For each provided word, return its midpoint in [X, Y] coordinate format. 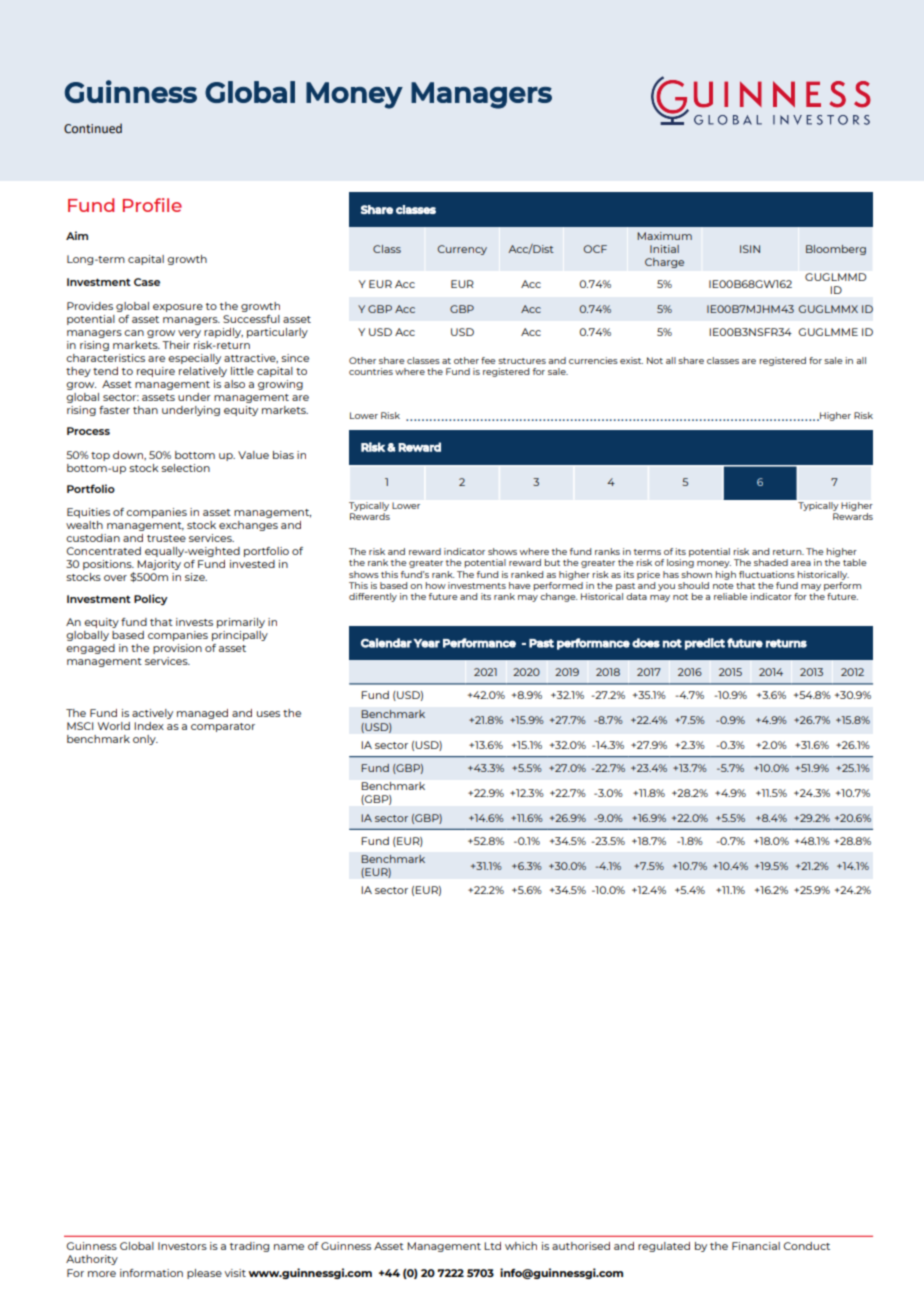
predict [705, 644]
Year [426, 643]
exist [631, 360]
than [145, 410]
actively [152, 714]
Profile [152, 205]
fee [488, 360]
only [145, 740]
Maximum [664, 236]
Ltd [492, 1246]
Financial [756, 1246]
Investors [182, 1246]
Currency [462, 250]
